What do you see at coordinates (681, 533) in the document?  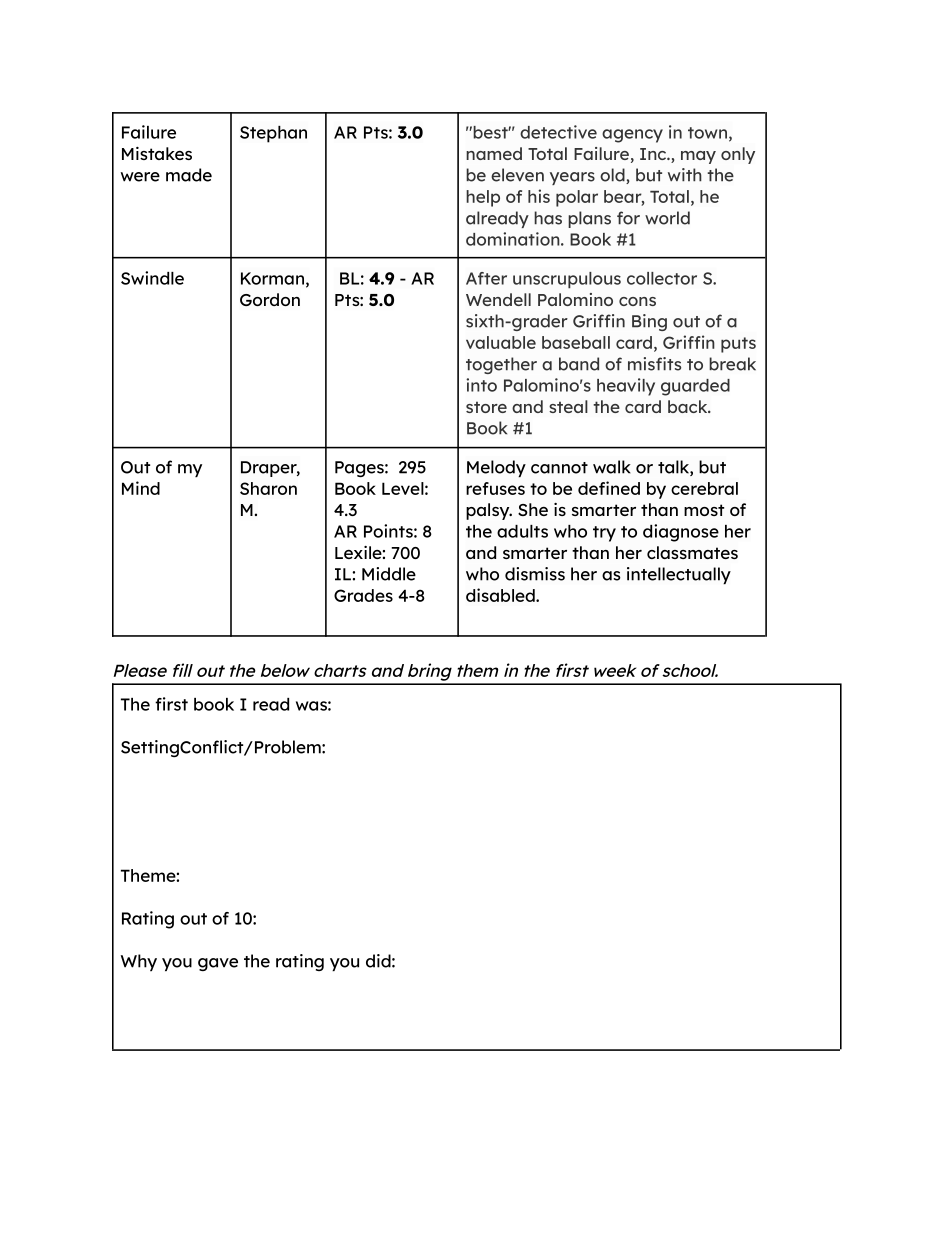 I see `diagnose` at bounding box center [681, 533].
